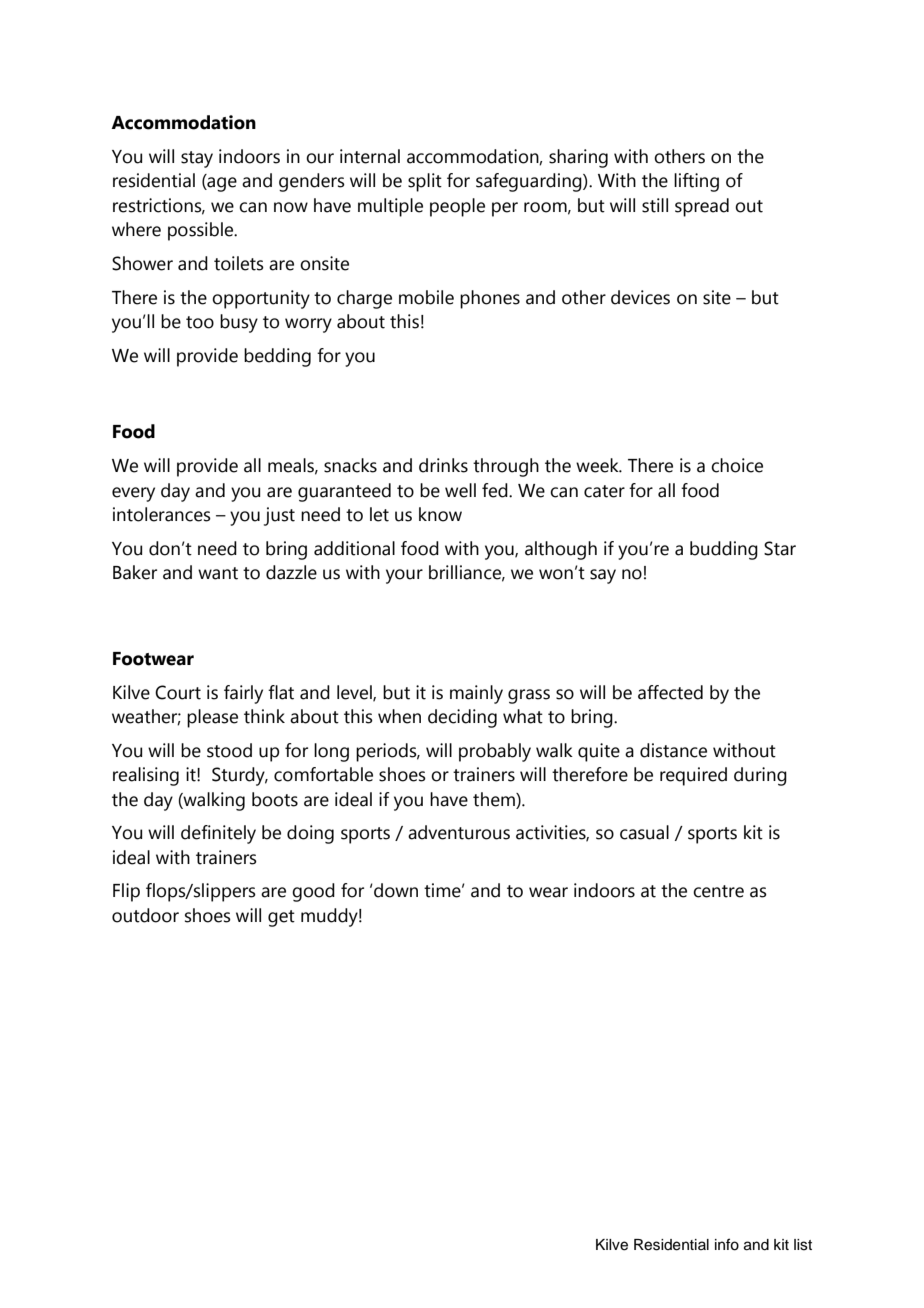 This screenshot has height=1308, width=924. I want to click on mainly, so click(476, 694).
